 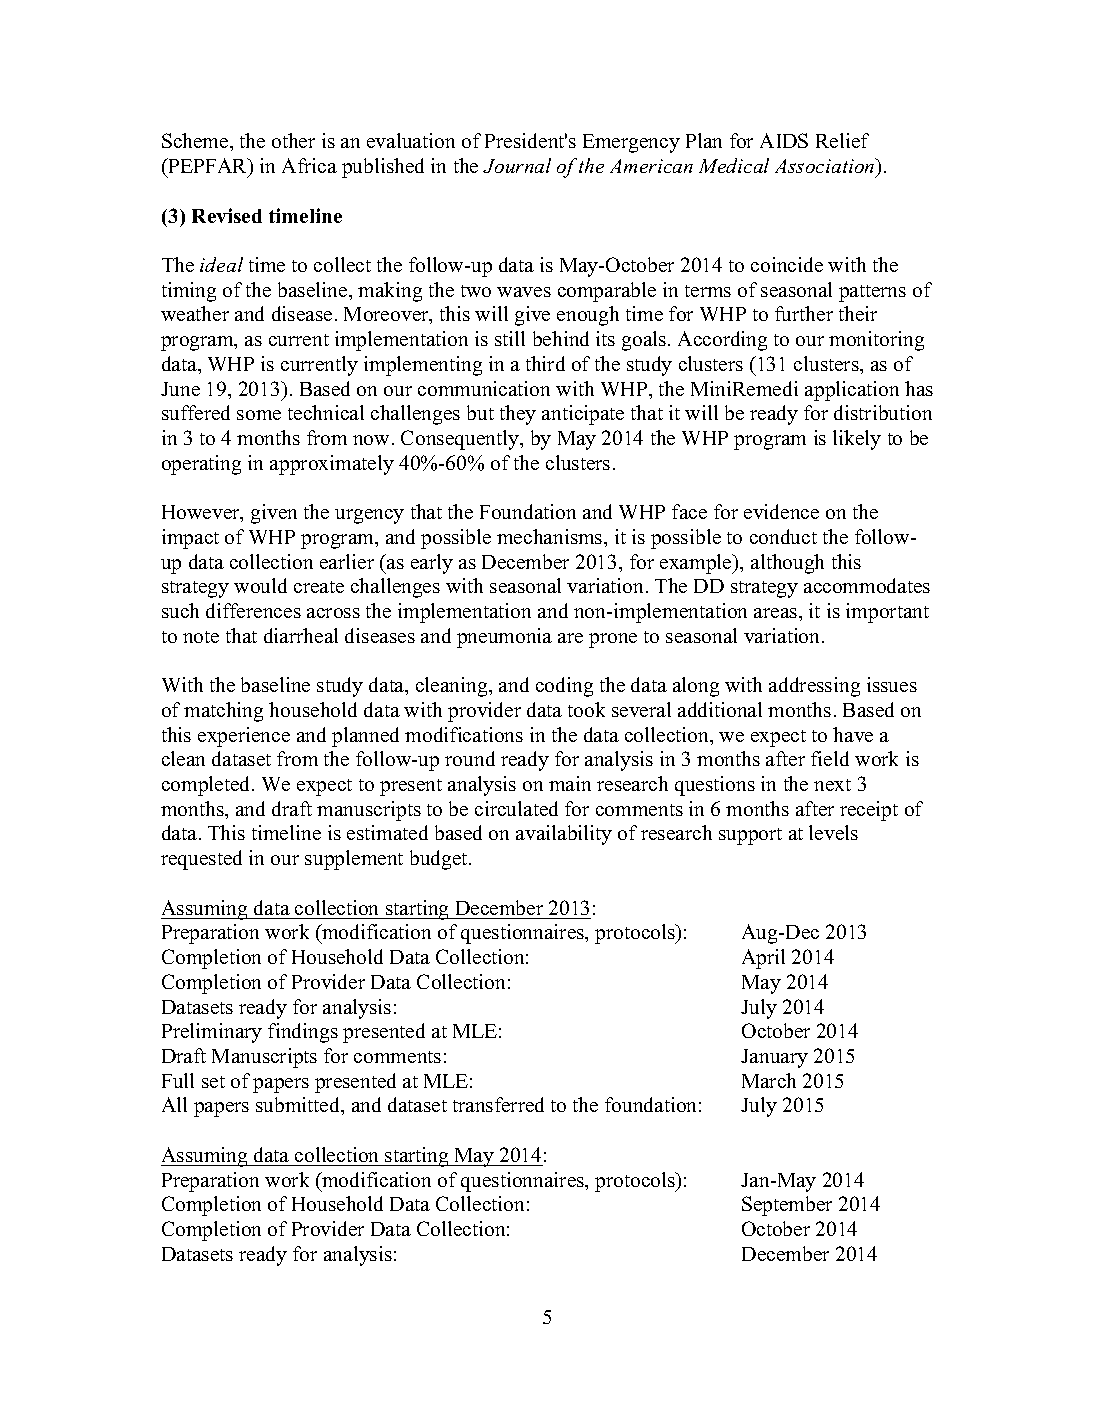 I want to click on September, so click(x=787, y=1206).
